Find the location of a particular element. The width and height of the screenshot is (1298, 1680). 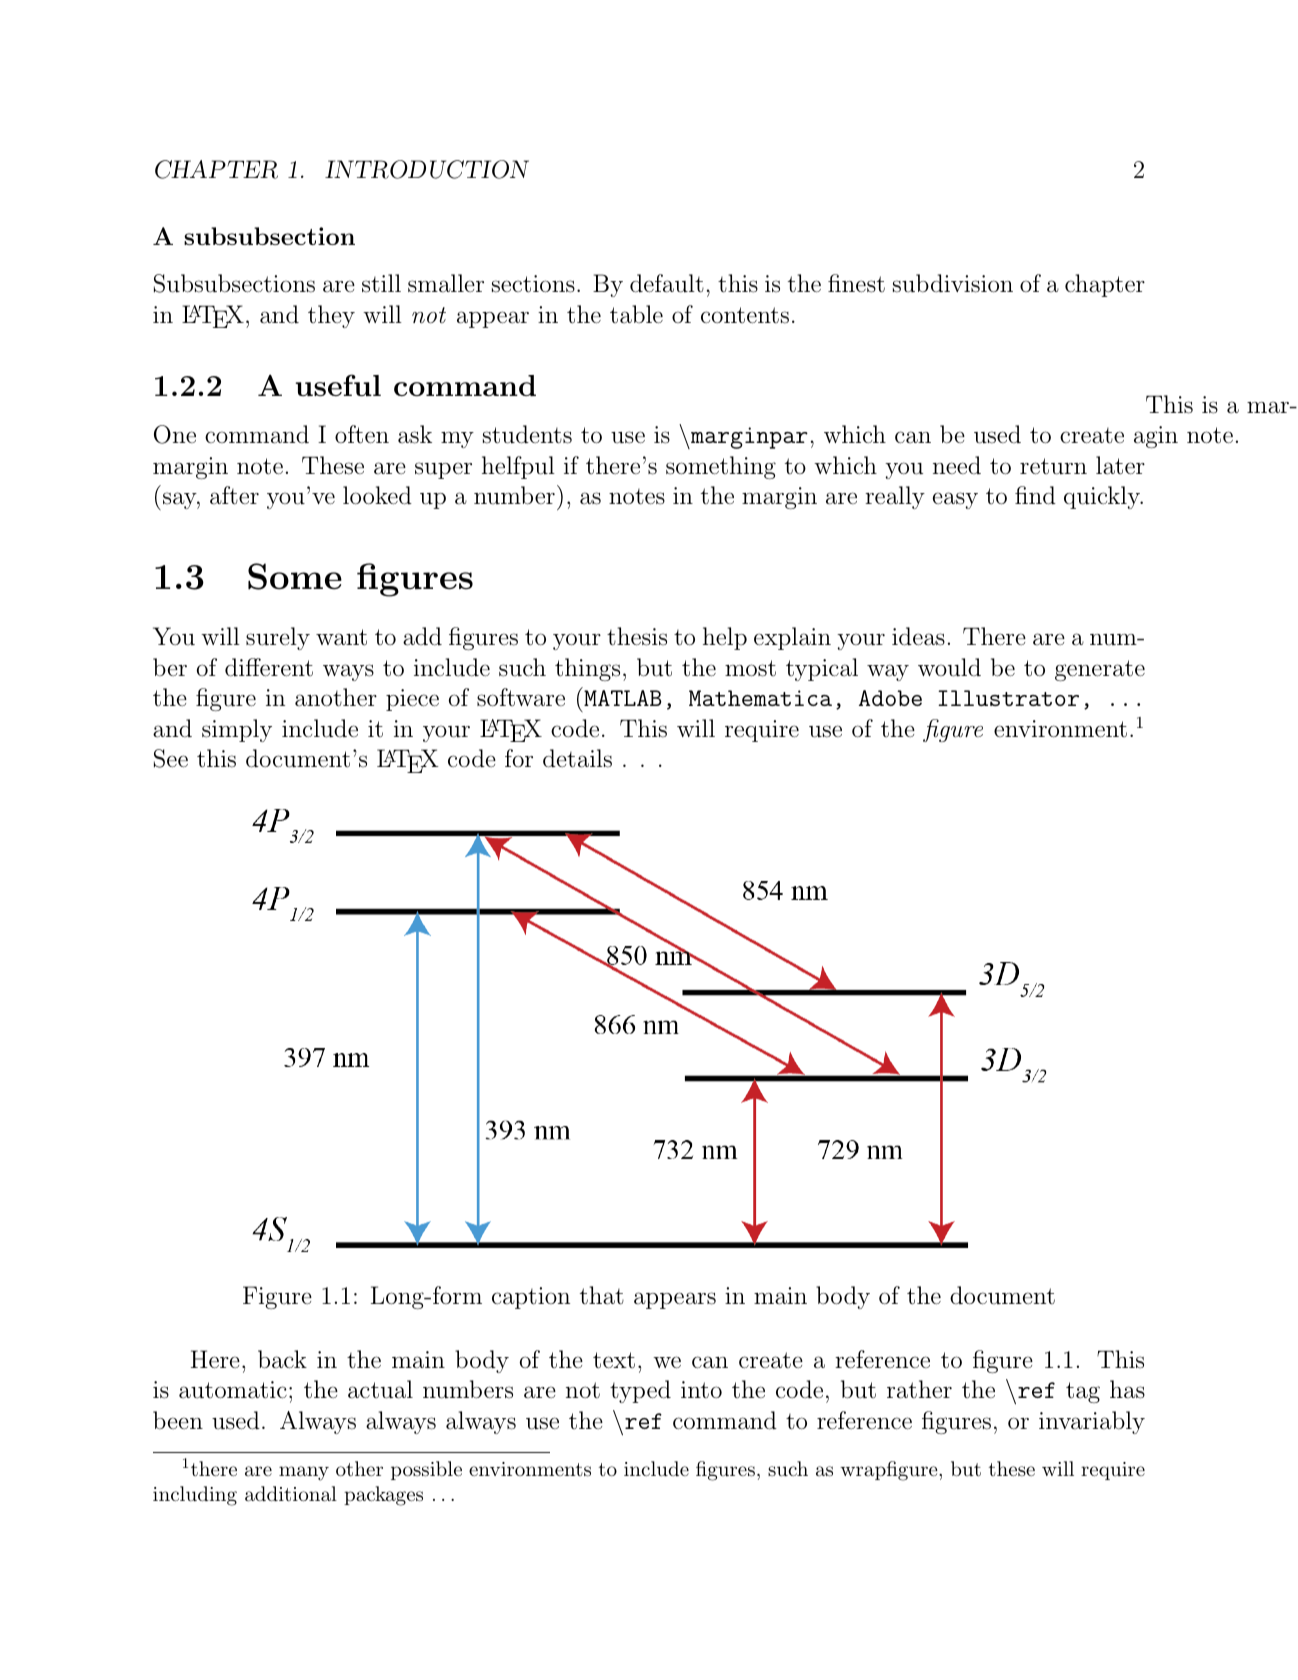

tag is located at coordinates (1083, 1392).
